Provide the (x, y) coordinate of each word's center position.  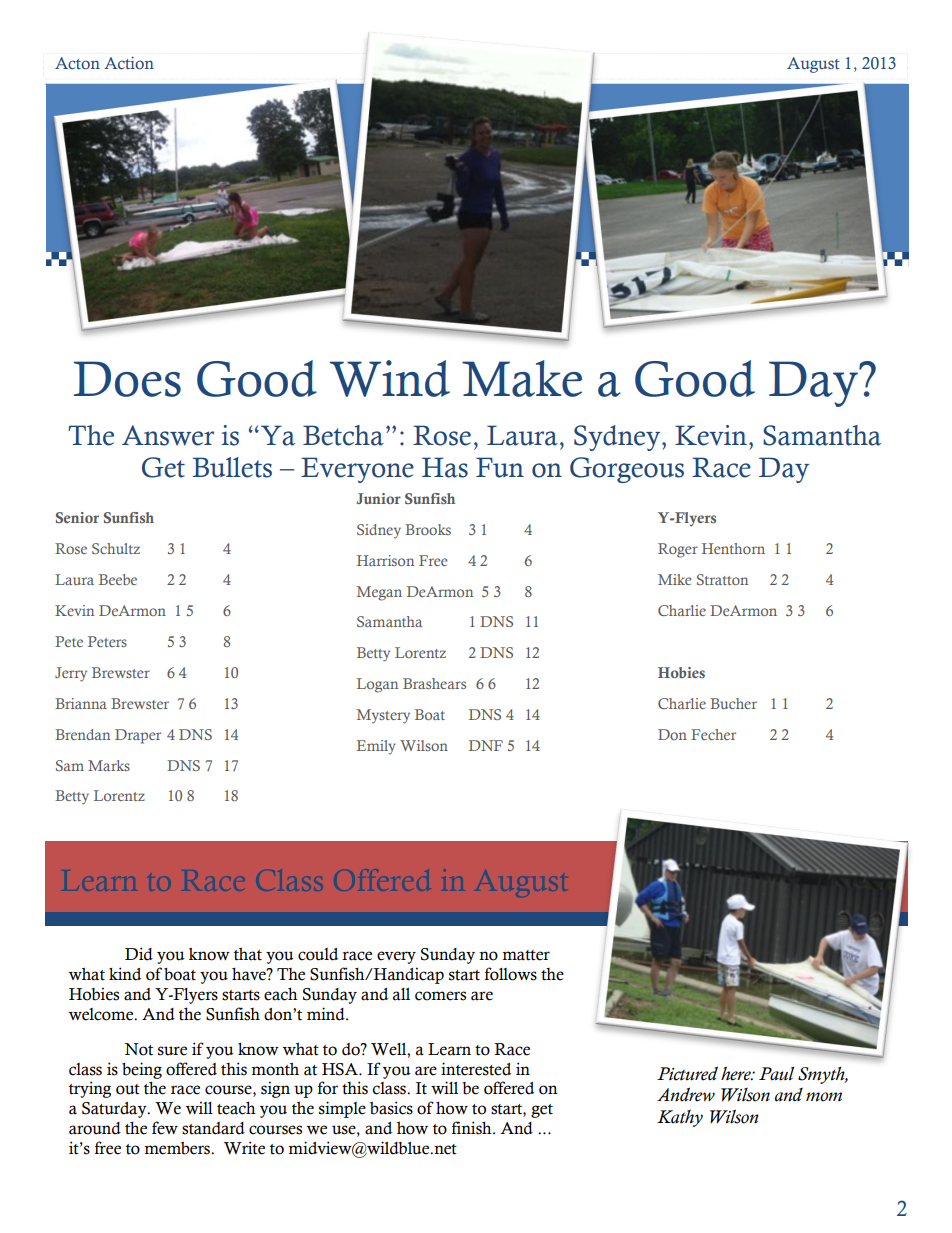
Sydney (618, 438)
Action (129, 63)
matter (526, 955)
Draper (138, 736)
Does (127, 379)
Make (522, 378)
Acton (77, 63)
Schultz (116, 548)
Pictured (687, 1073)
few (165, 1128)
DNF (486, 745)
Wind (390, 378)
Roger (678, 550)
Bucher (733, 703)
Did (139, 954)
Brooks (428, 529)
